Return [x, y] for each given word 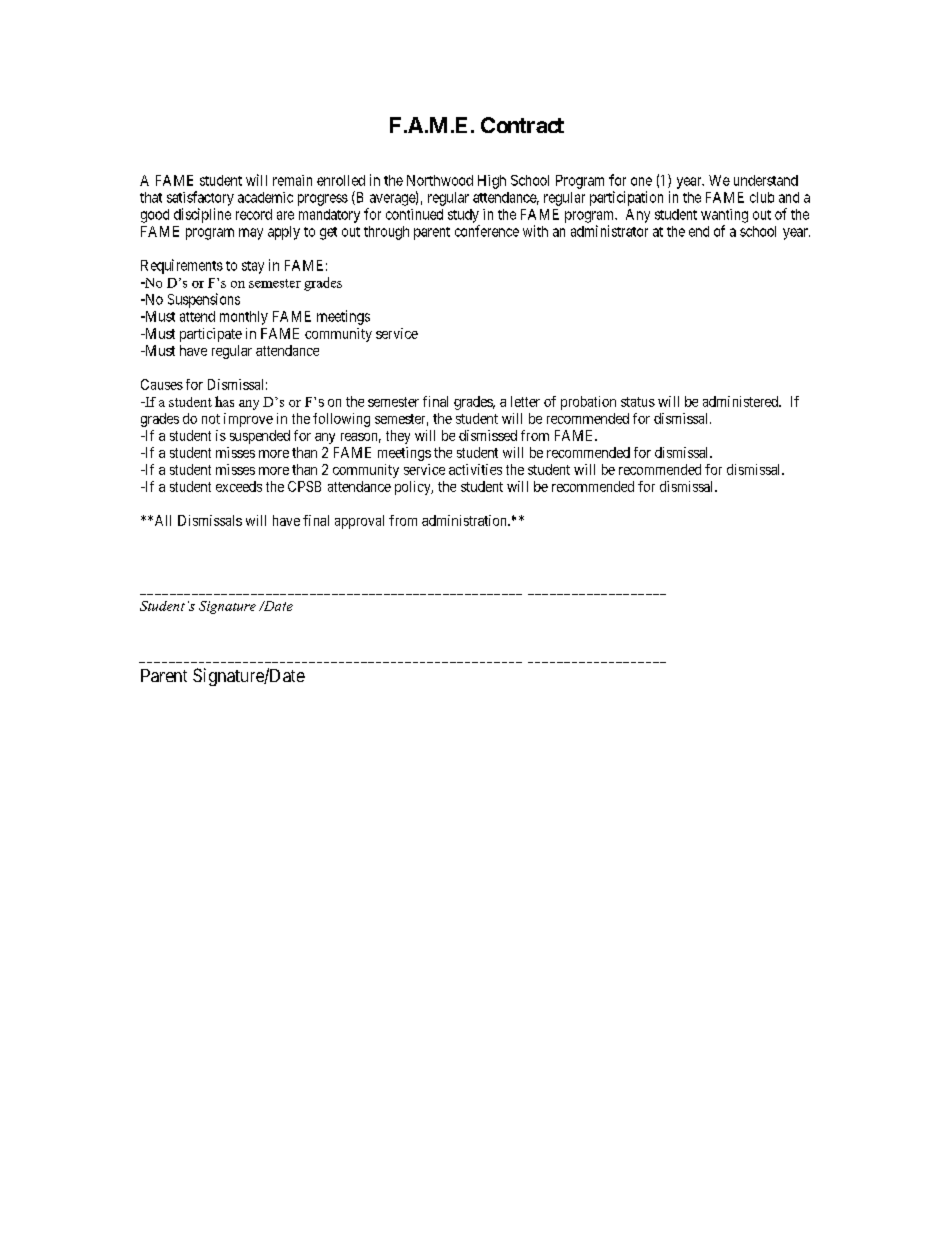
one [641, 181]
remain [292, 180]
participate [211, 335]
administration [465, 520]
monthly [244, 318]
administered [742, 401]
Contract [522, 125]
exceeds [239, 486]
